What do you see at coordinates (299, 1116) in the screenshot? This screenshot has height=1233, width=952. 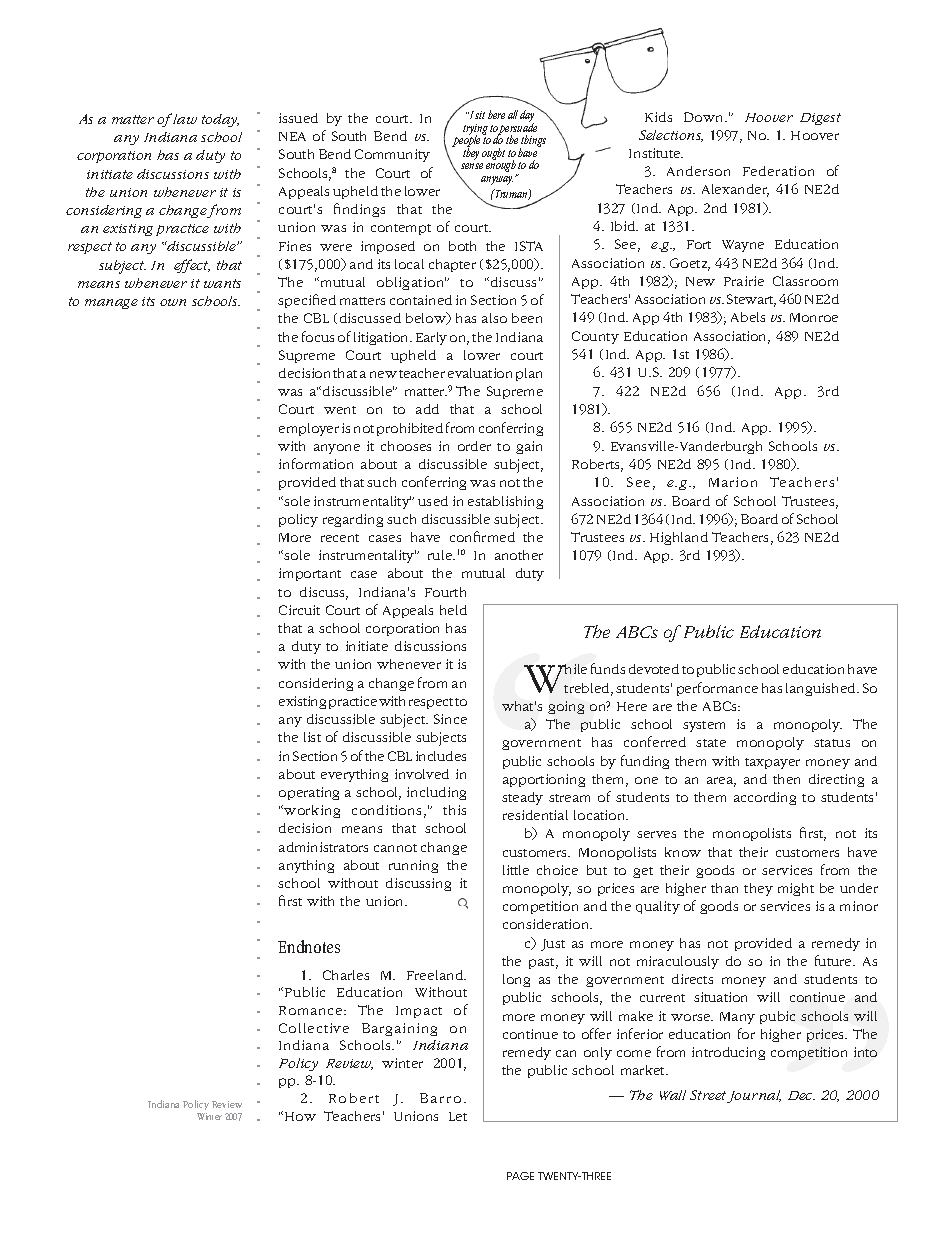 I see `How` at bounding box center [299, 1116].
